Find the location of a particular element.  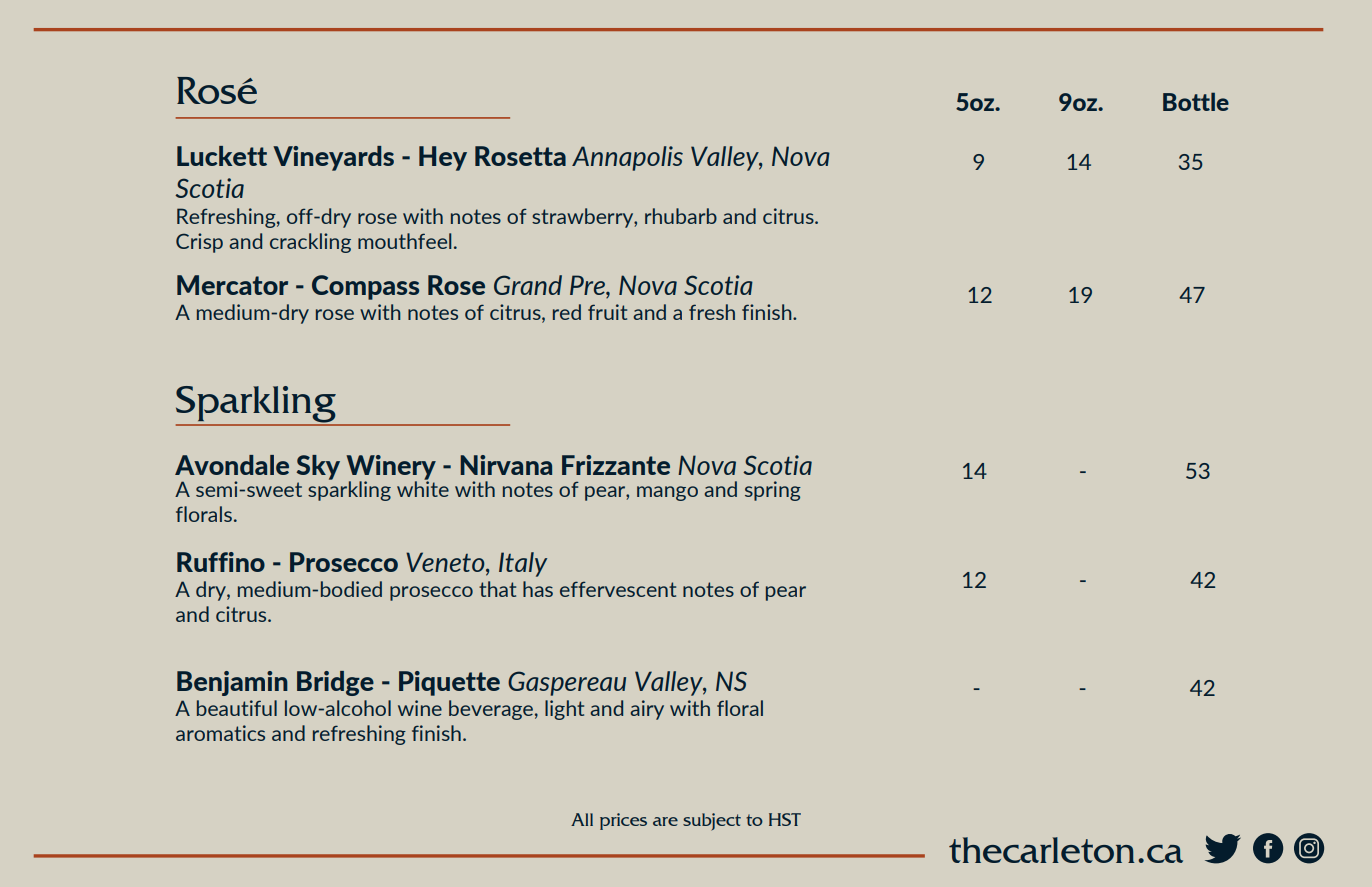

Bottle is located at coordinates (1196, 101).
